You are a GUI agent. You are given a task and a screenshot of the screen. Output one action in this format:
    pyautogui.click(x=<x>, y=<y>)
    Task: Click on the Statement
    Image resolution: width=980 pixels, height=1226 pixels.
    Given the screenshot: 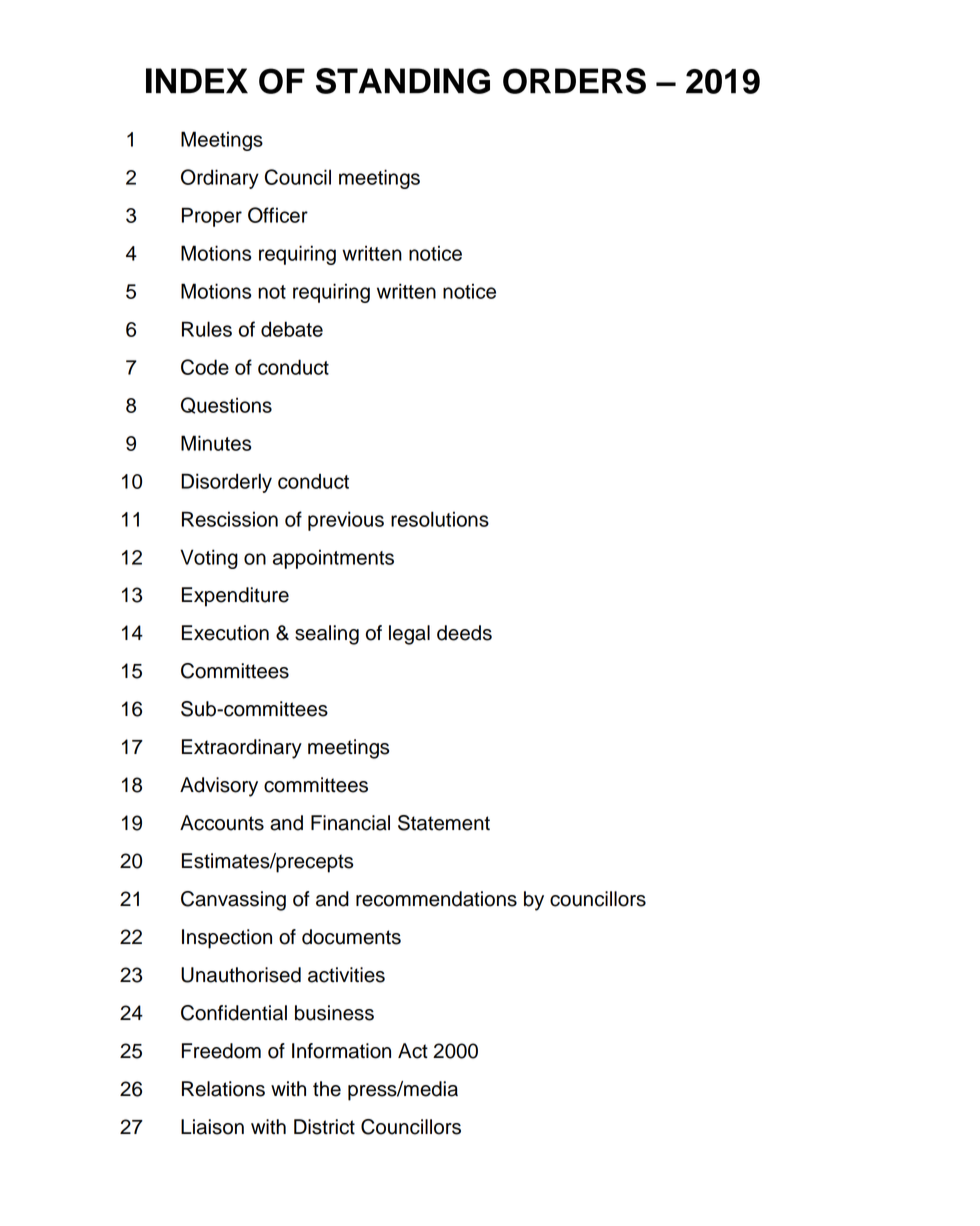 What is the action you would take?
    pyautogui.click(x=444, y=823)
